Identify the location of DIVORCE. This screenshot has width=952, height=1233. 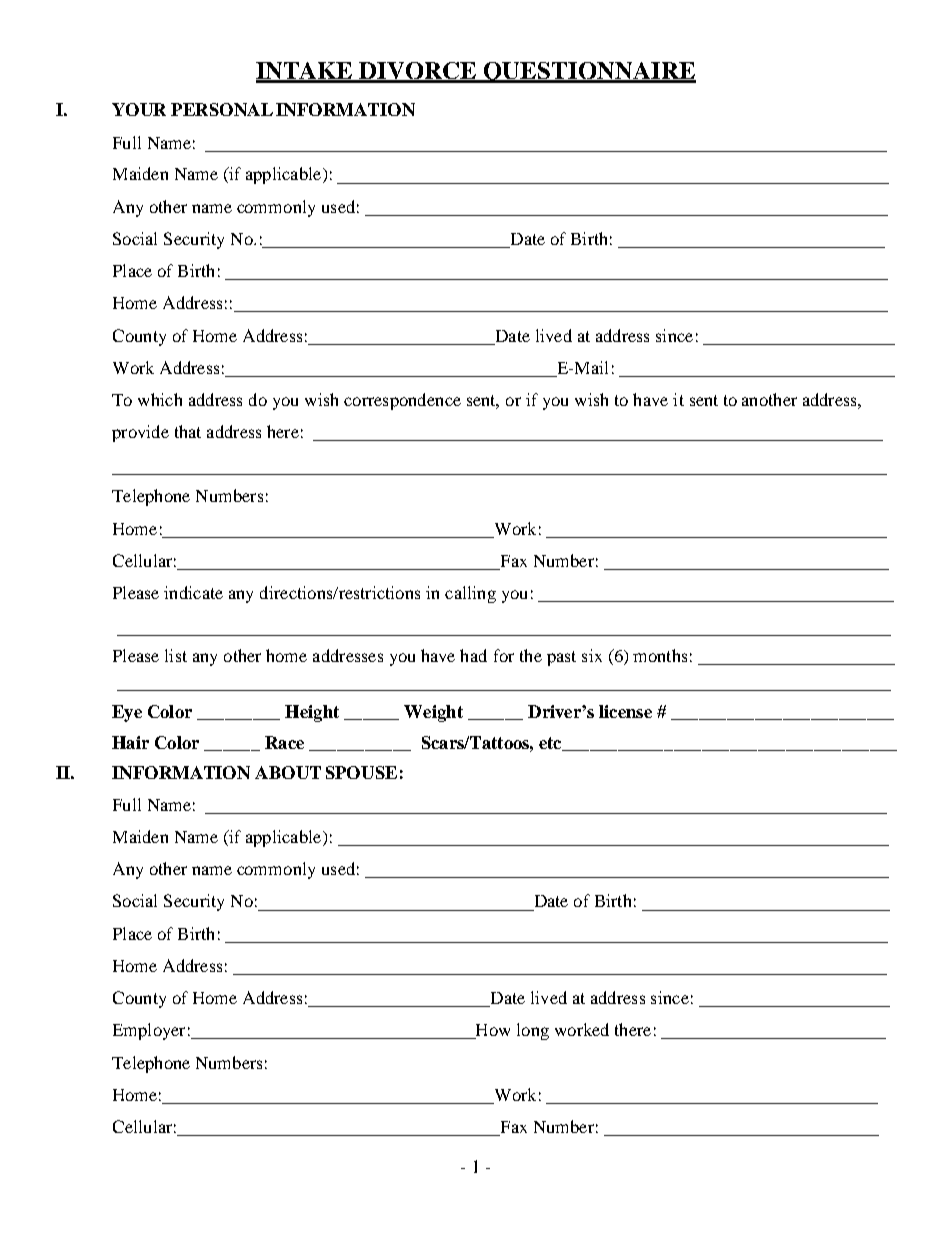
(419, 72).
